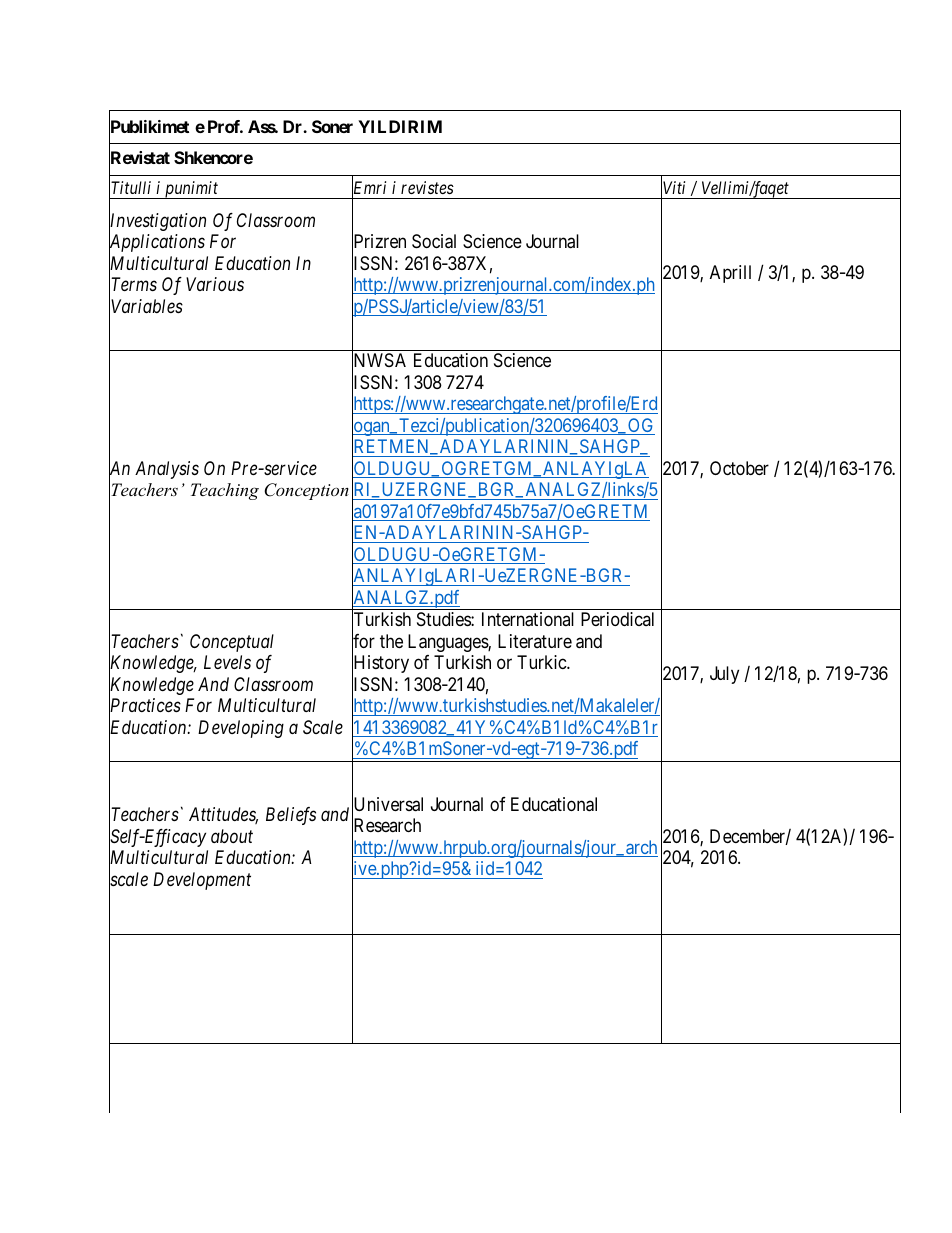 This document has width=952, height=1233. Describe the element at coordinates (387, 805) in the document. I see `Universal` at that location.
